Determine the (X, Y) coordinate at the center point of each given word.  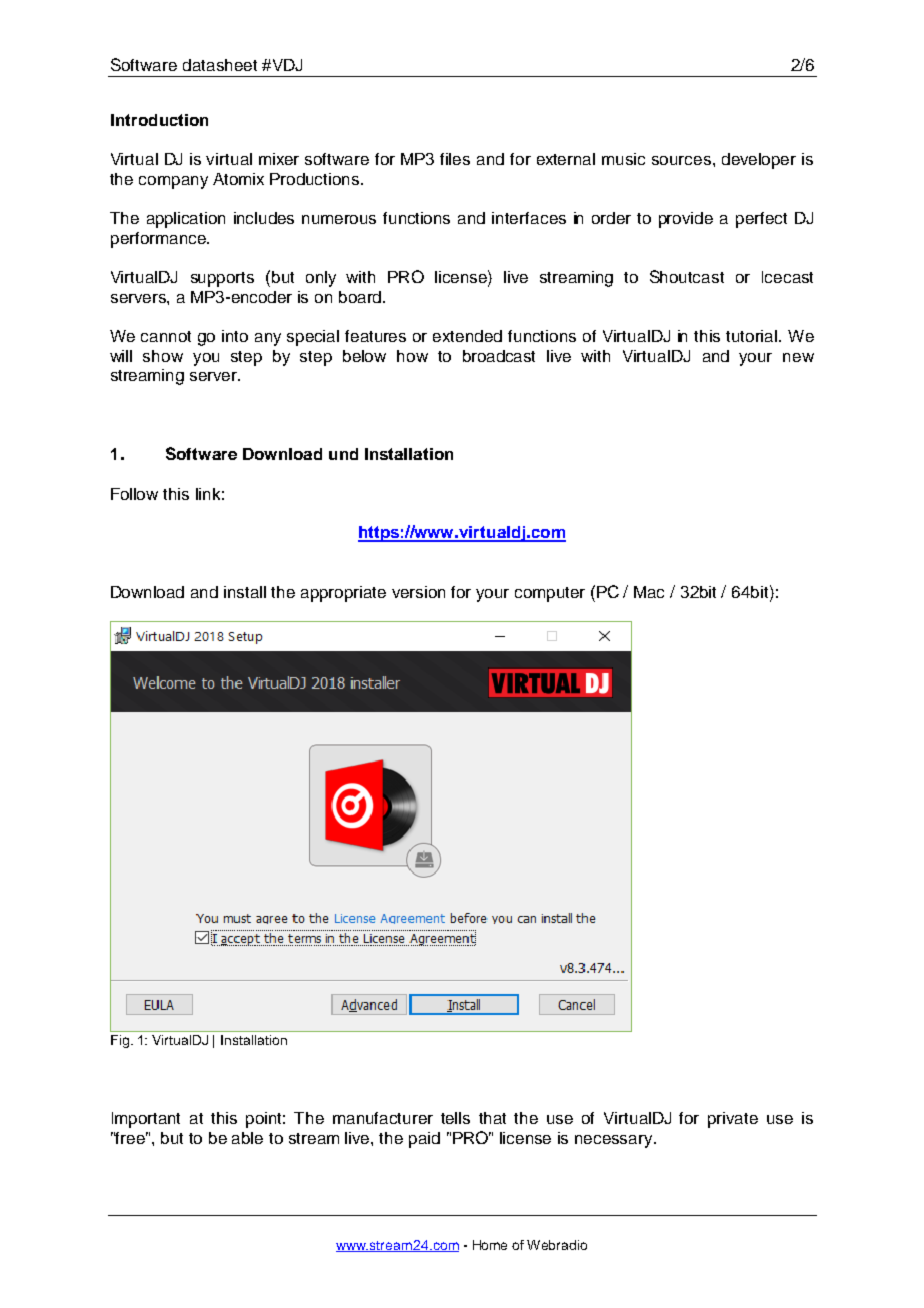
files (455, 159)
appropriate (343, 594)
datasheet (220, 65)
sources (681, 160)
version (418, 592)
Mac (649, 592)
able (247, 1138)
